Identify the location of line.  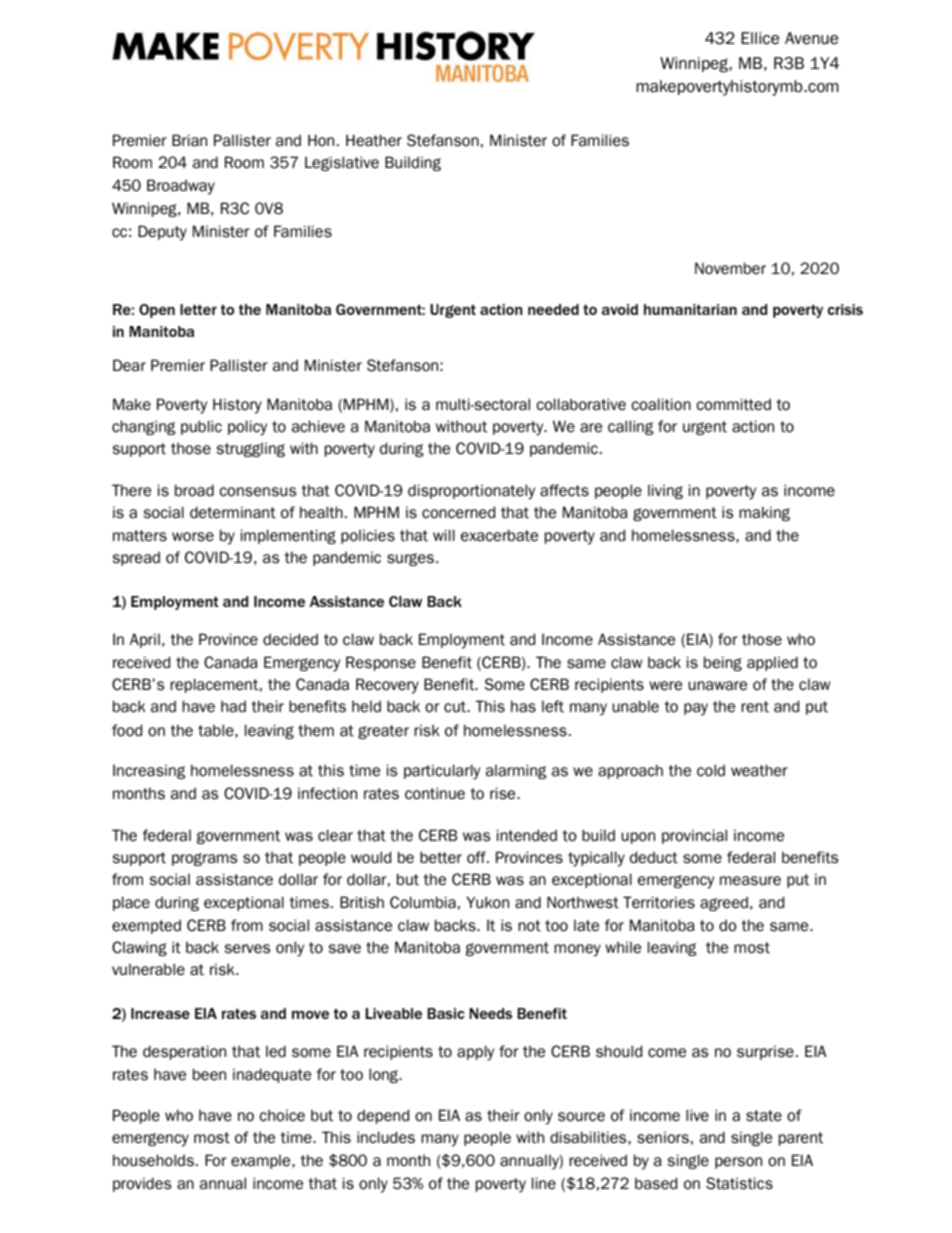
(544, 1183).
